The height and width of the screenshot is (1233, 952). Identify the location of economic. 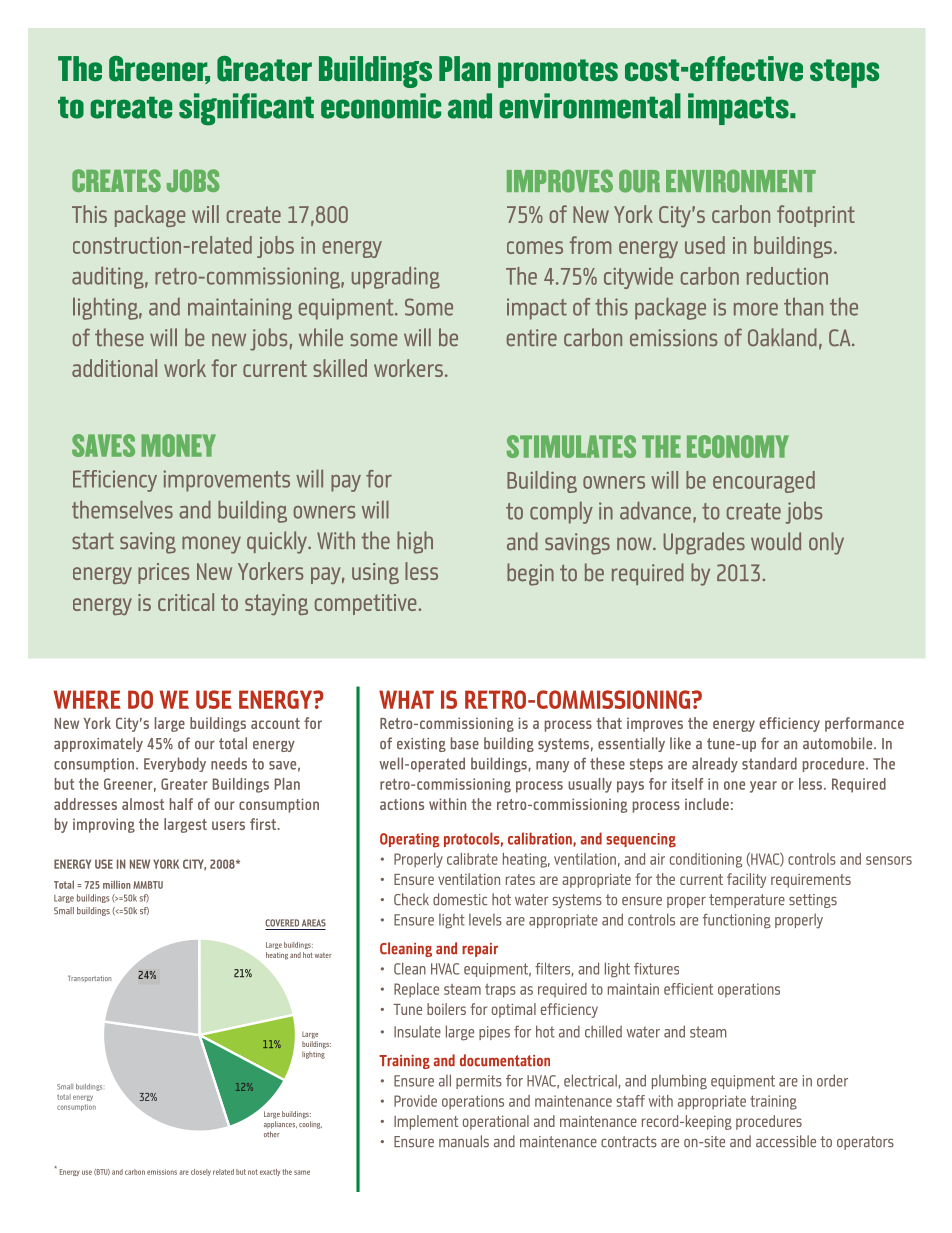
(381, 106).
